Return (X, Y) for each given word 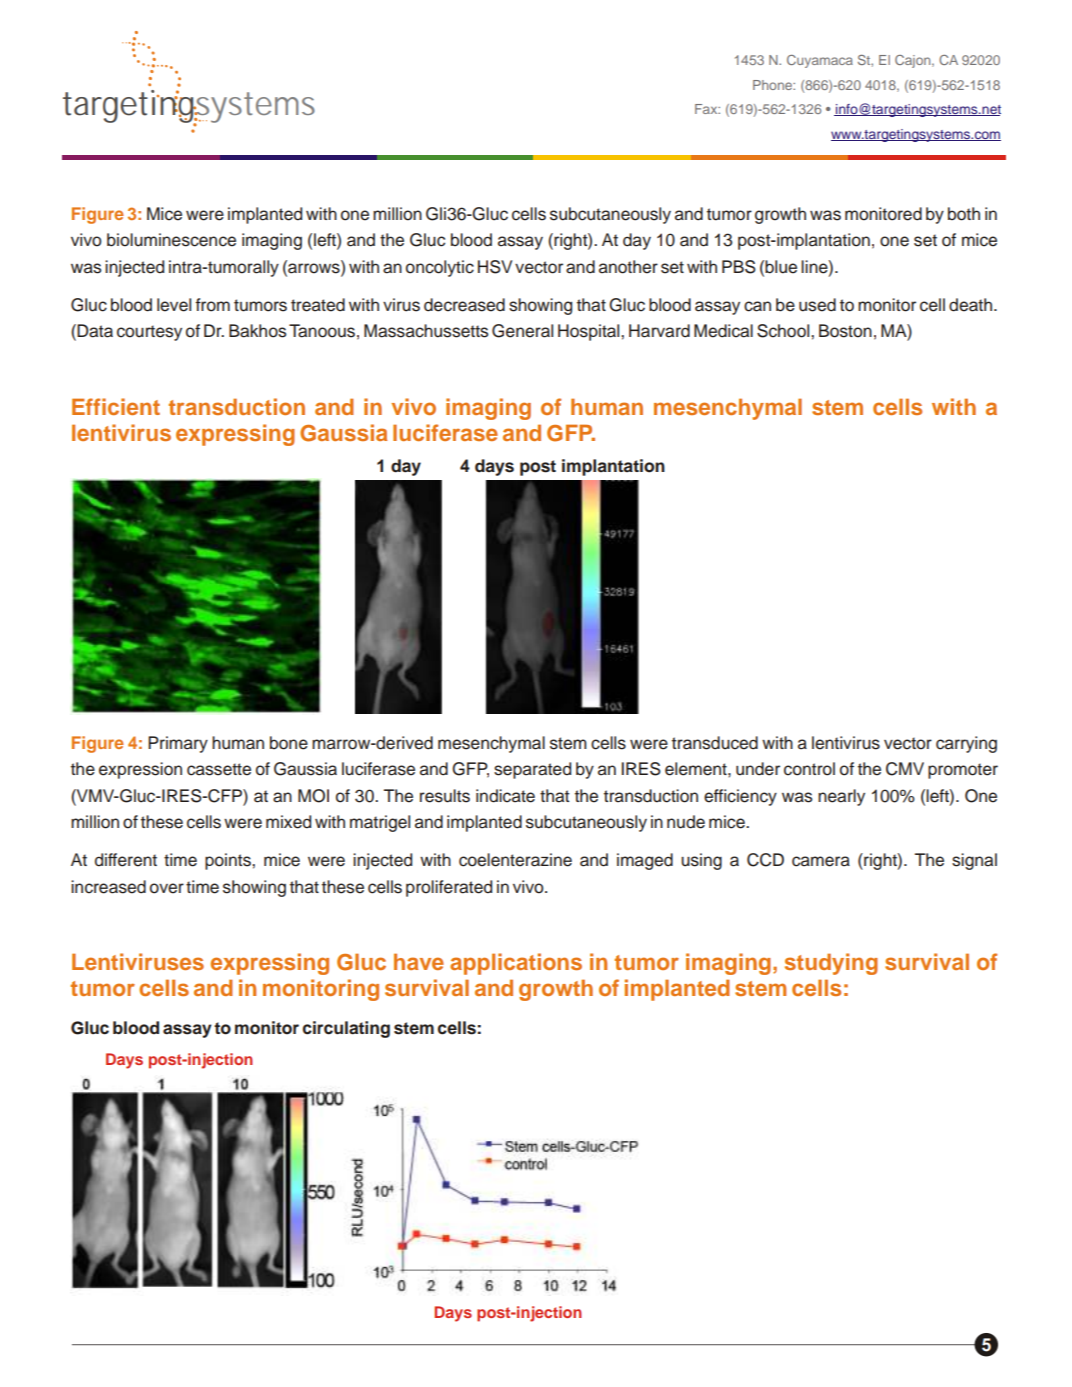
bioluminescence (171, 240)
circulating (346, 1029)
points (229, 861)
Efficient (116, 406)
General (522, 331)
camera (821, 861)
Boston (845, 331)
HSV (495, 267)
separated (532, 770)
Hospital (590, 332)
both (964, 214)
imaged (645, 861)
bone (289, 743)
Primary (178, 744)
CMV (905, 769)
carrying (966, 744)
